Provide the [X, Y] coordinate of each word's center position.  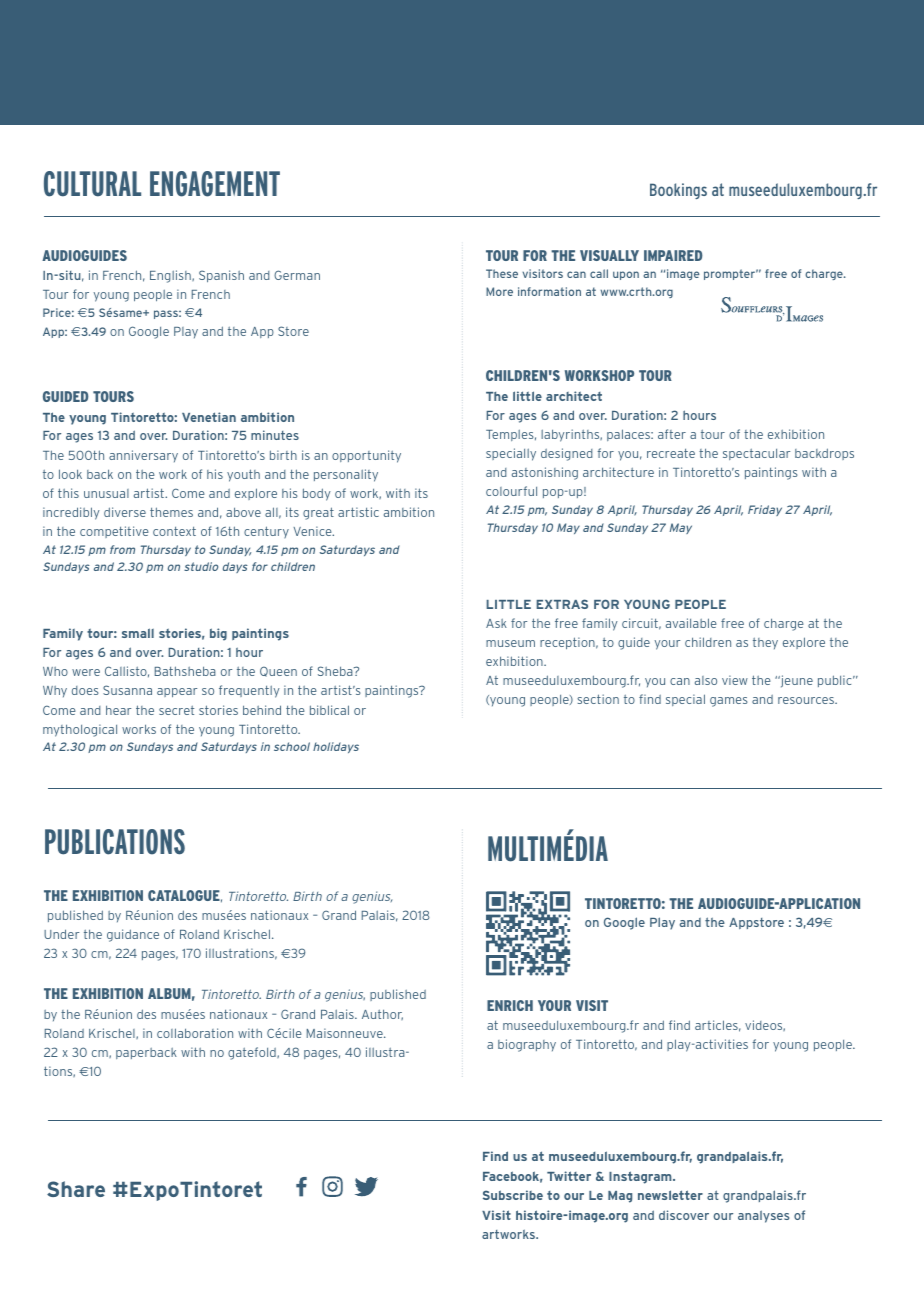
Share [76, 1189]
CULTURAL [92, 184]
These [502, 273]
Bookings [678, 191]
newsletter [670, 1195]
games [729, 702]
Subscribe [513, 1195]
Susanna [127, 690]
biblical [329, 710]
